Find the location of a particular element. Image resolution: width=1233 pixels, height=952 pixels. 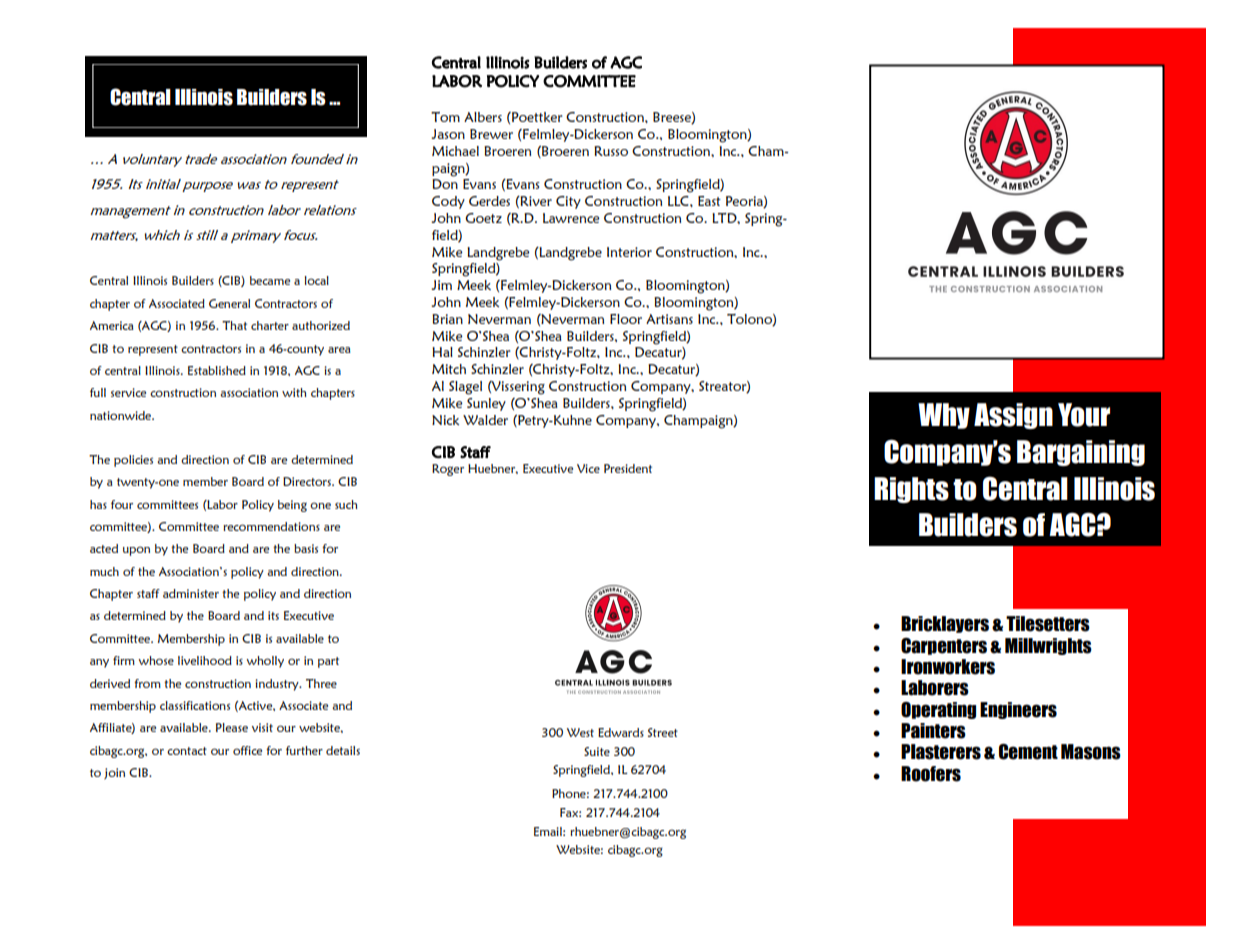

being is located at coordinates (292, 506).
